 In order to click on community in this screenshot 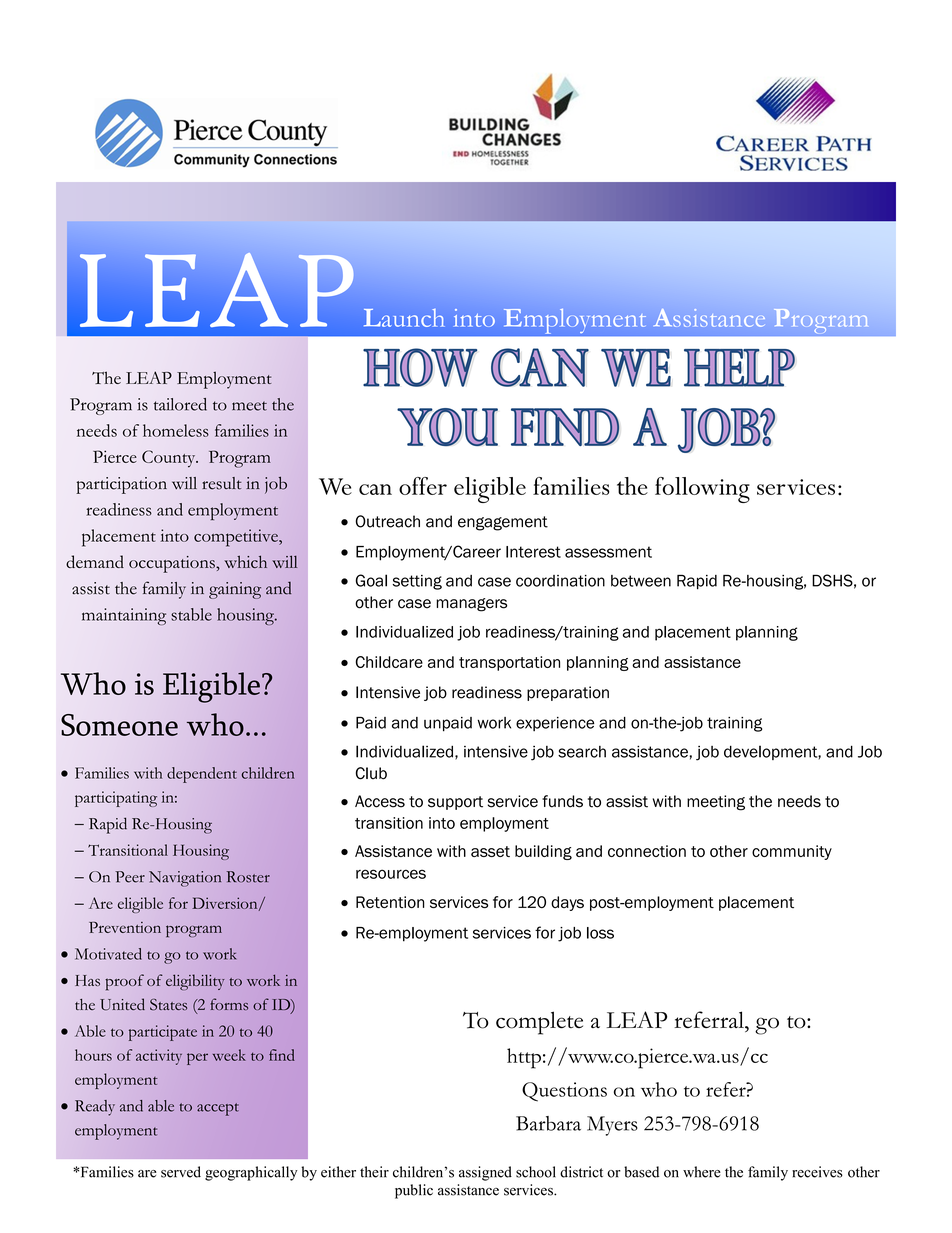, I will do `click(792, 852)`.
